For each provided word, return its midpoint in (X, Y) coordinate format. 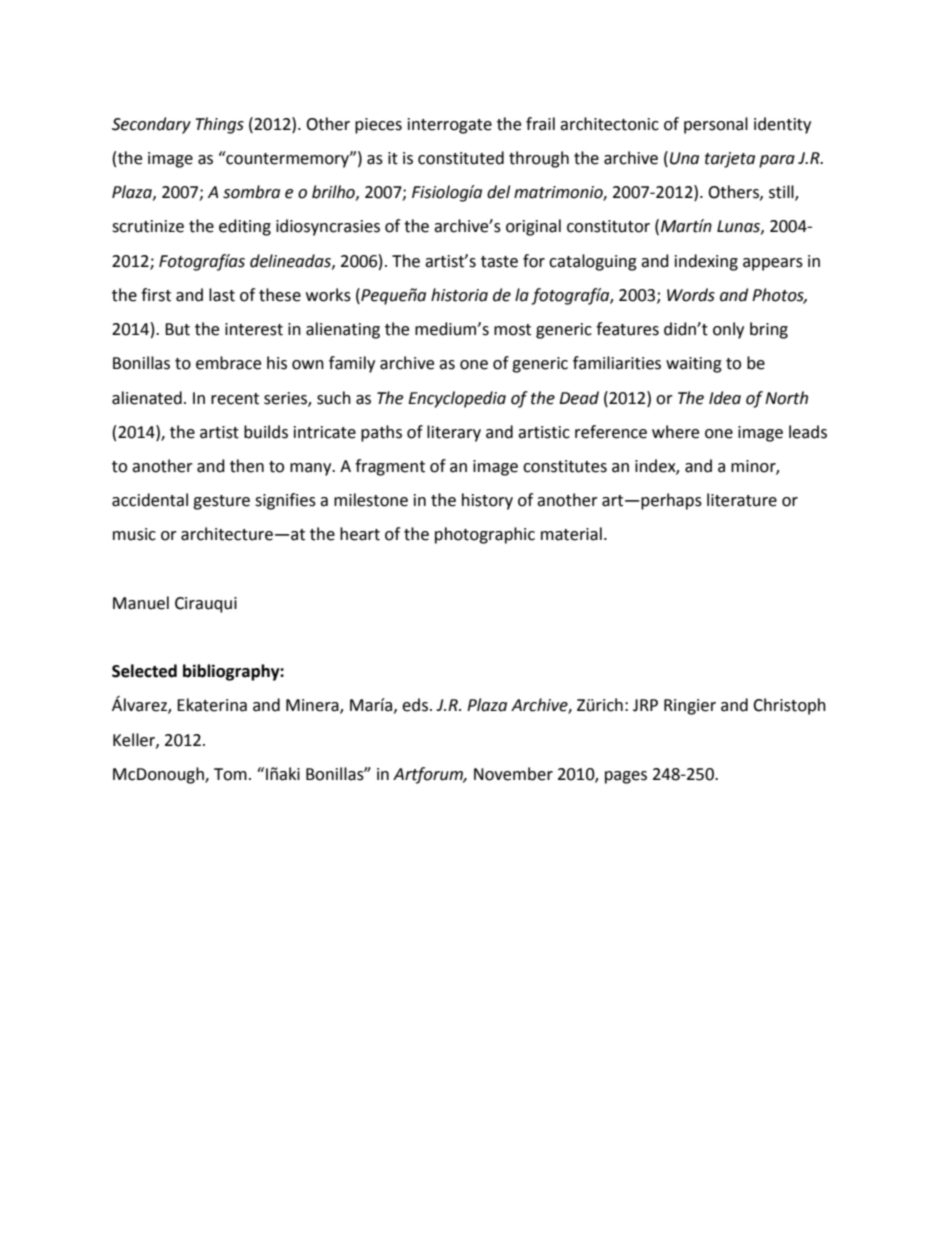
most (512, 330)
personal (716, 125)
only (728, 330)
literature (742, 500)
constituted (461, 158)
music (134, 534)
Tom (230, 774)
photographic (485, 535)
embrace (228, 363)
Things (219, 125)
